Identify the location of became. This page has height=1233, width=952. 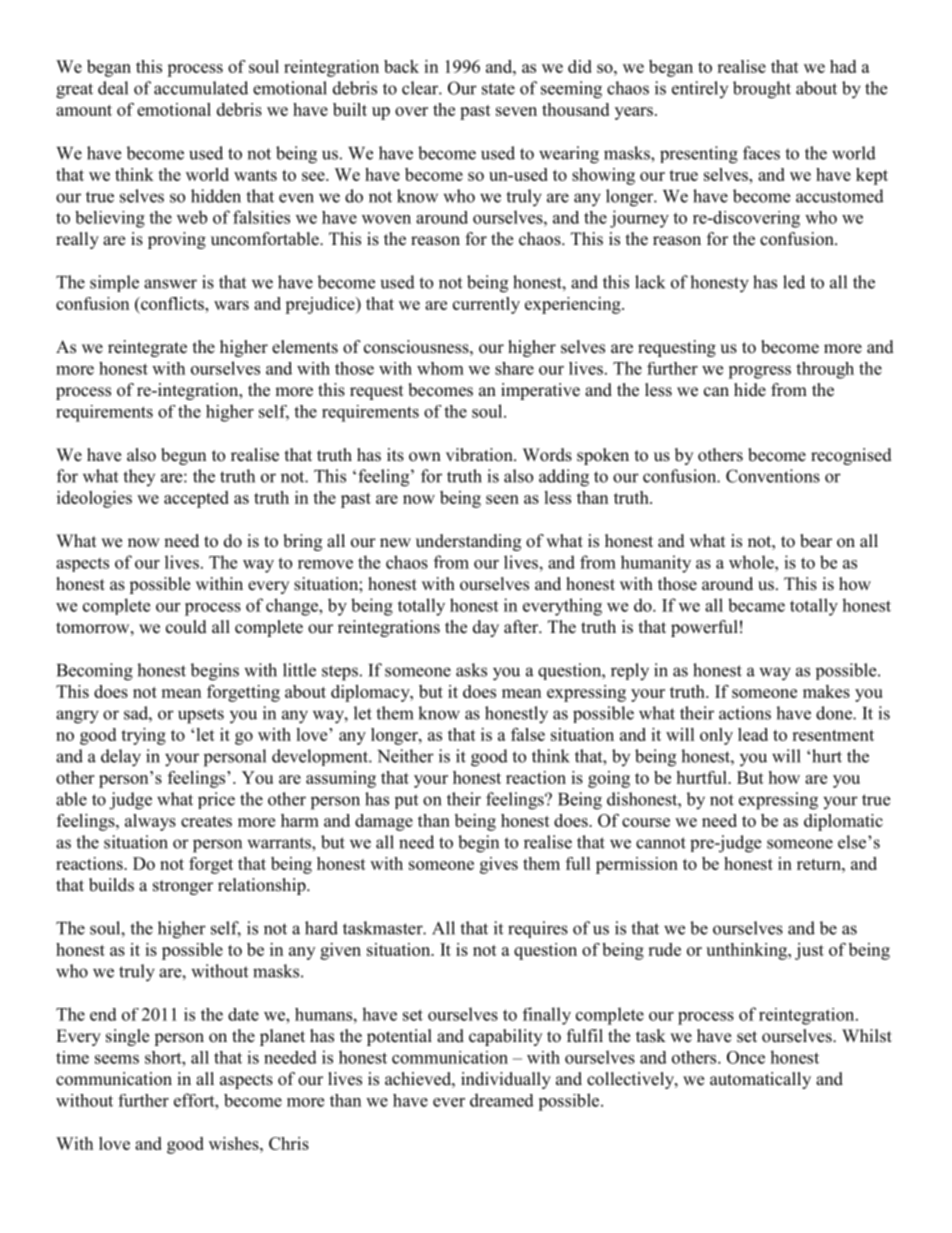
(756, 605).
